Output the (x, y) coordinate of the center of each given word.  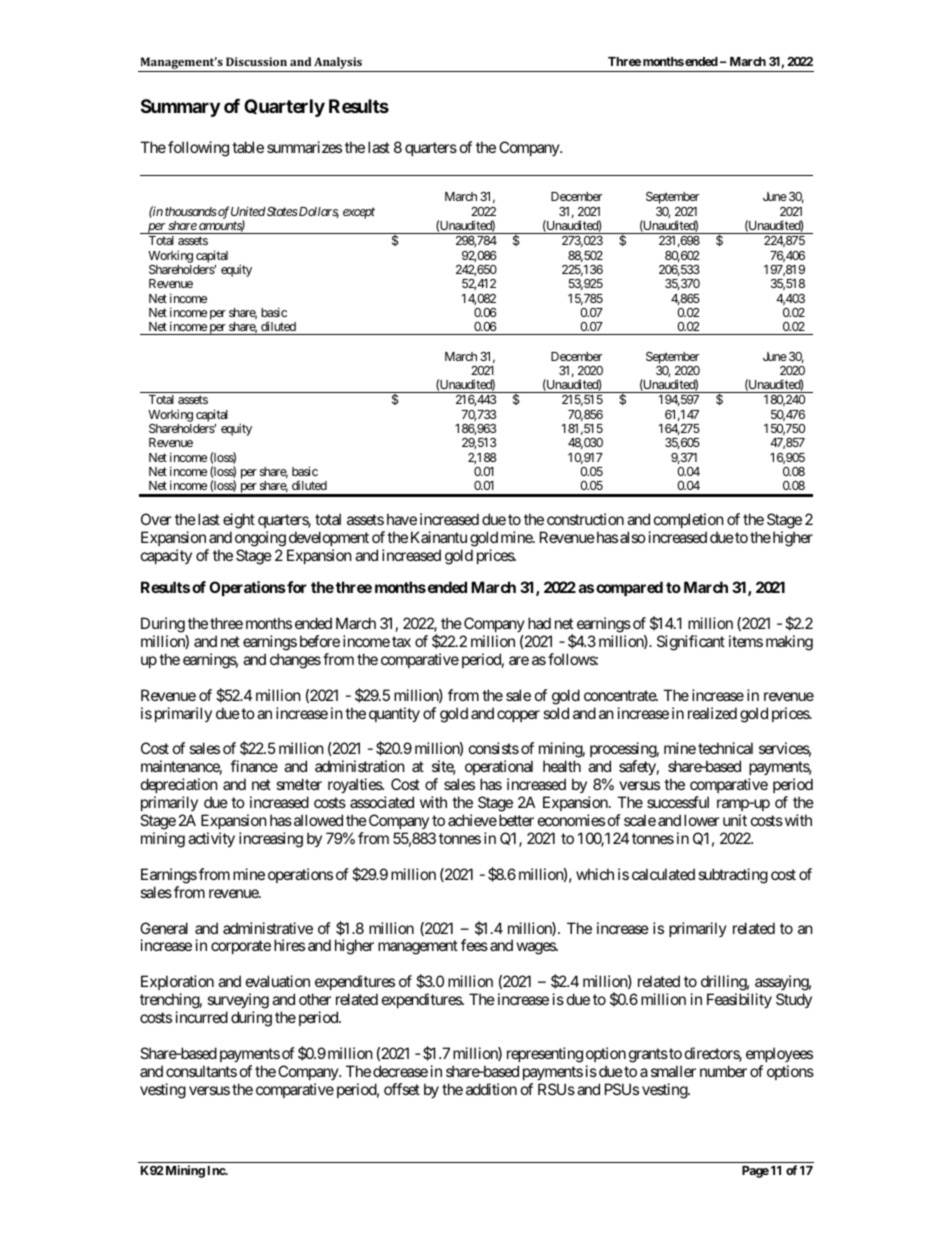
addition (491, 1089)
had (539, 623)
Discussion (256, 61)
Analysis (338, 64)
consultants (201, 1071)
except (359, 213)
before (320, 641)
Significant (691, 643)
